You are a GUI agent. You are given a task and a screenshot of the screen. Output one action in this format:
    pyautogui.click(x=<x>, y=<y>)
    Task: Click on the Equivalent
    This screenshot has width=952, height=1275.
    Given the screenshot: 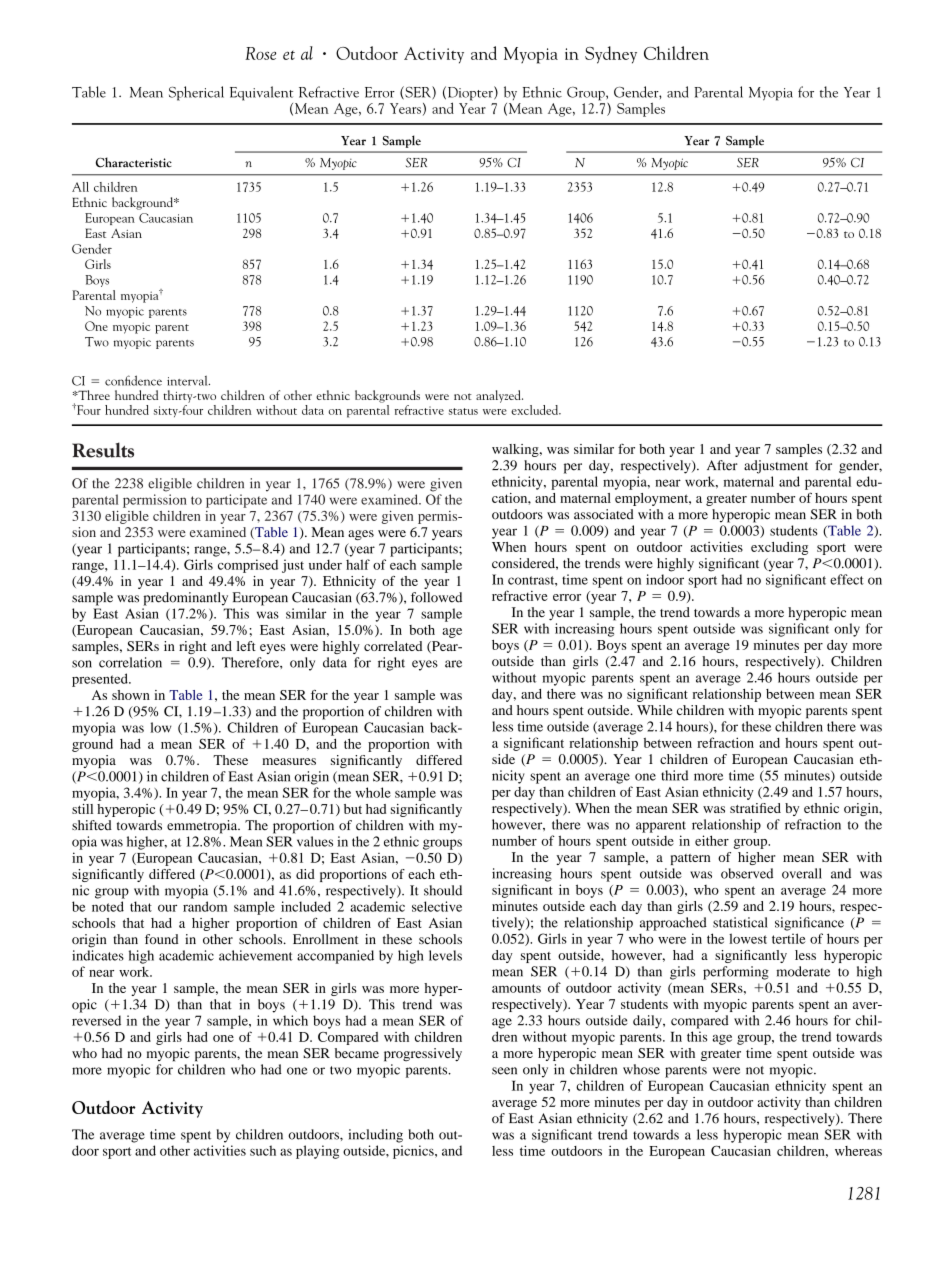 What is the action you would take?
    pyautogui.click(x=261, y=93)
